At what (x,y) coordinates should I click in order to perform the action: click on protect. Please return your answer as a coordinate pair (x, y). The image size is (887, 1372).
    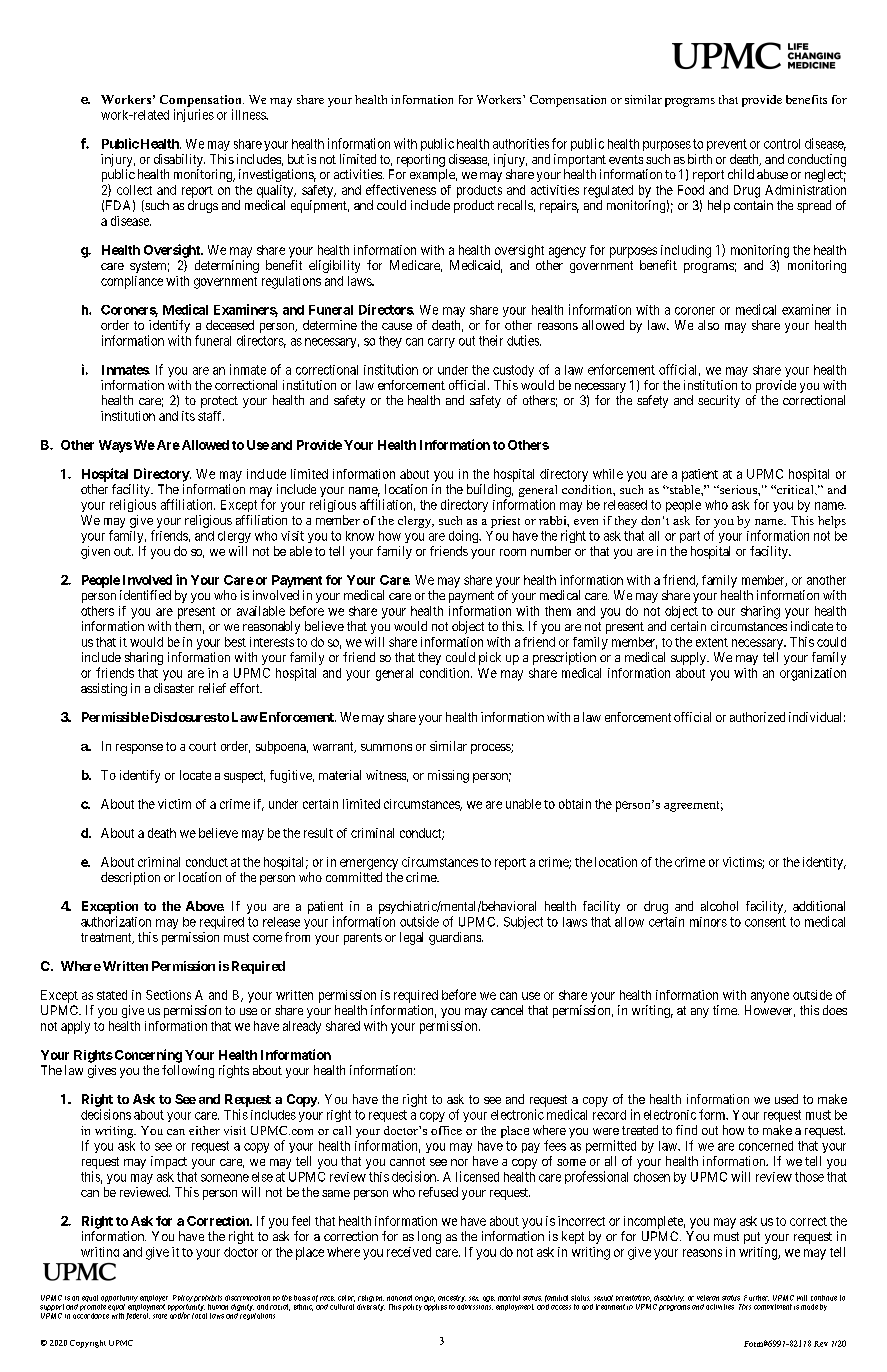
    Looking at the image, I should click on (219, 402).
